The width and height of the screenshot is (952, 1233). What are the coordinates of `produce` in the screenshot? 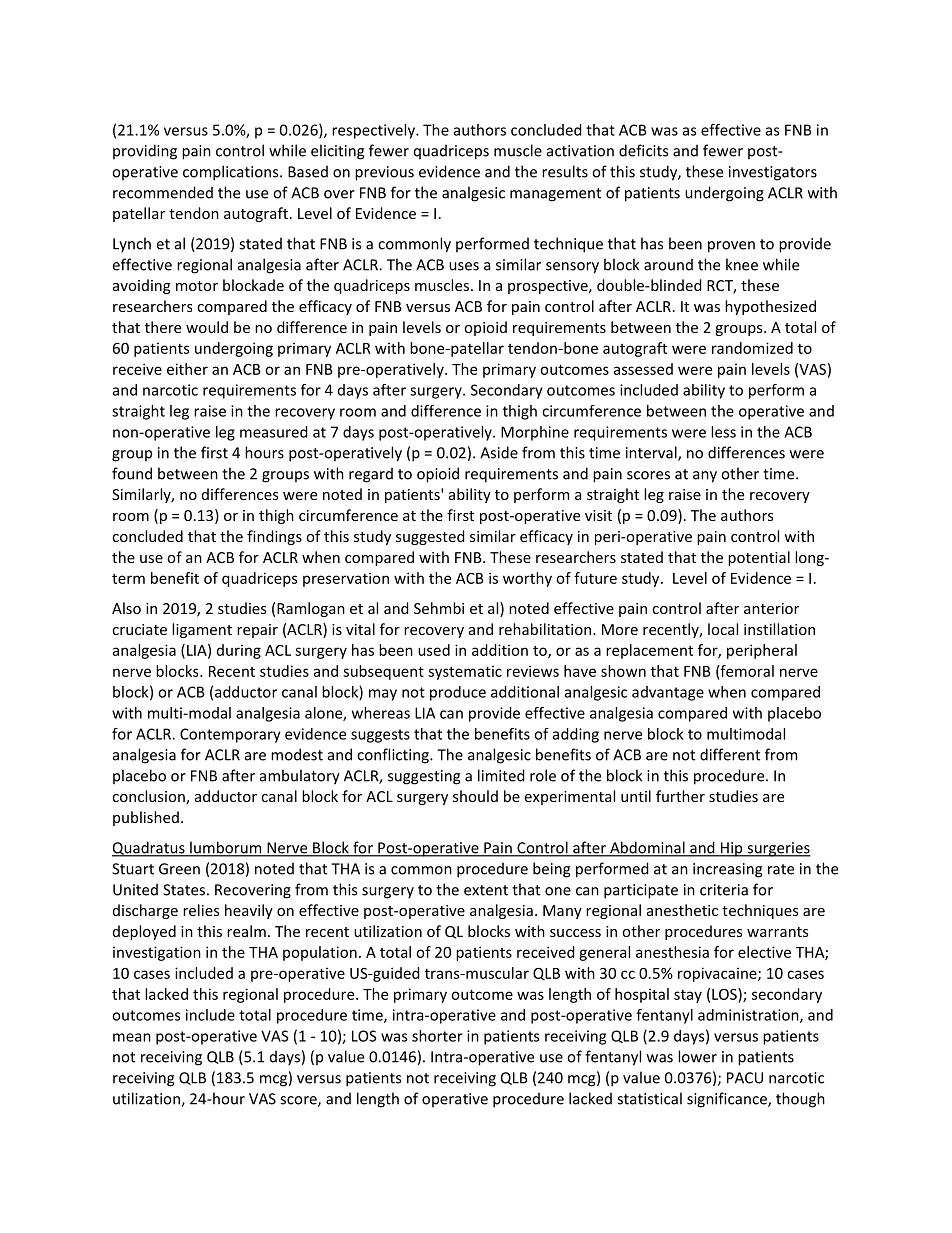 It's located at (458, 693).
